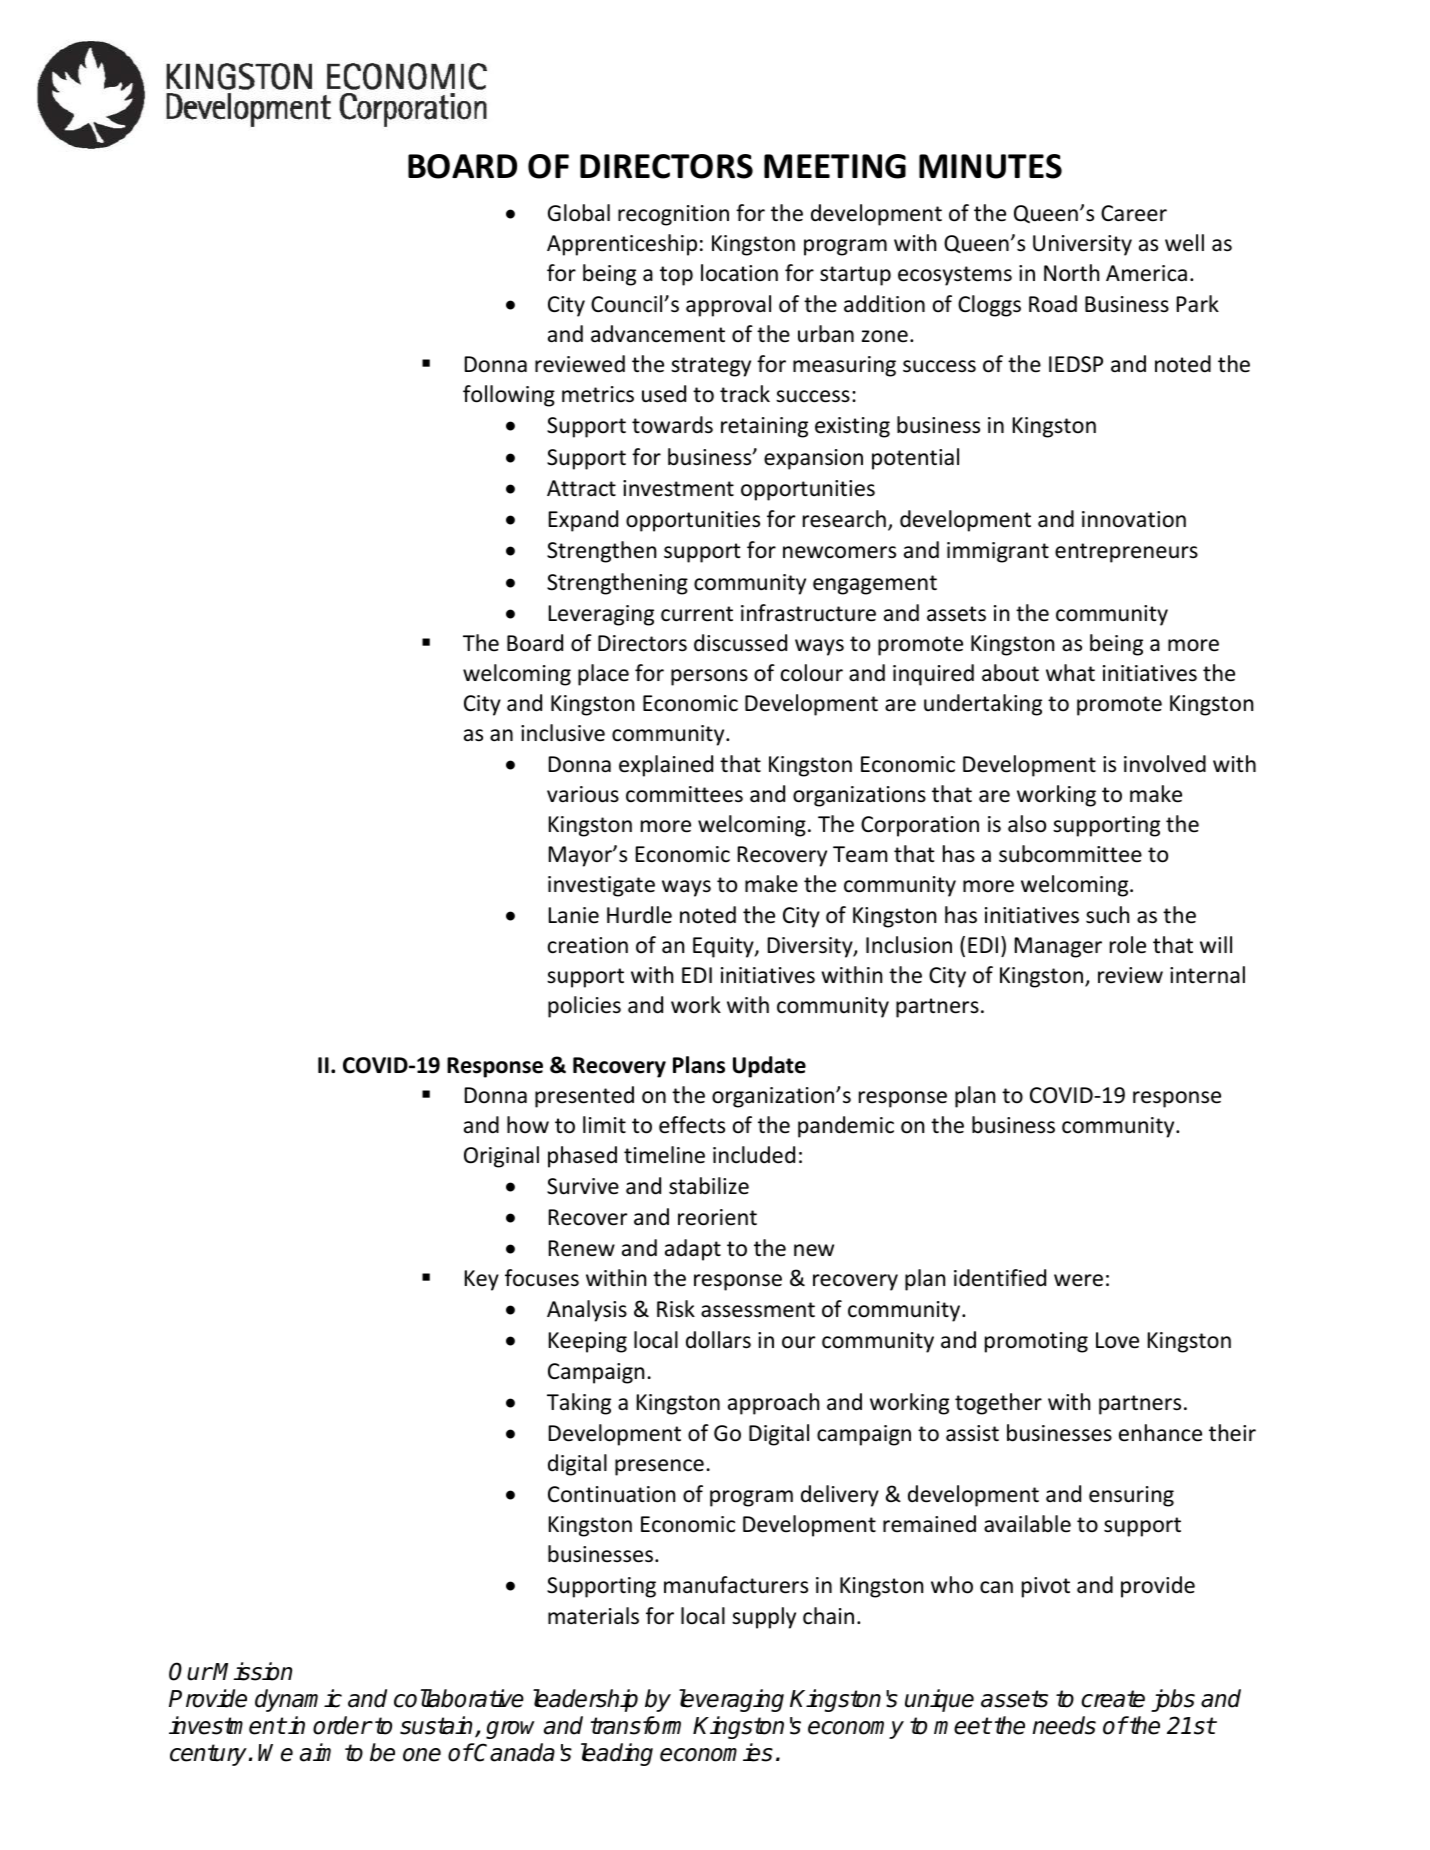 The width and height of the screenshot is (1430, 1850). I want to click on expansion, so click(813, 459).
